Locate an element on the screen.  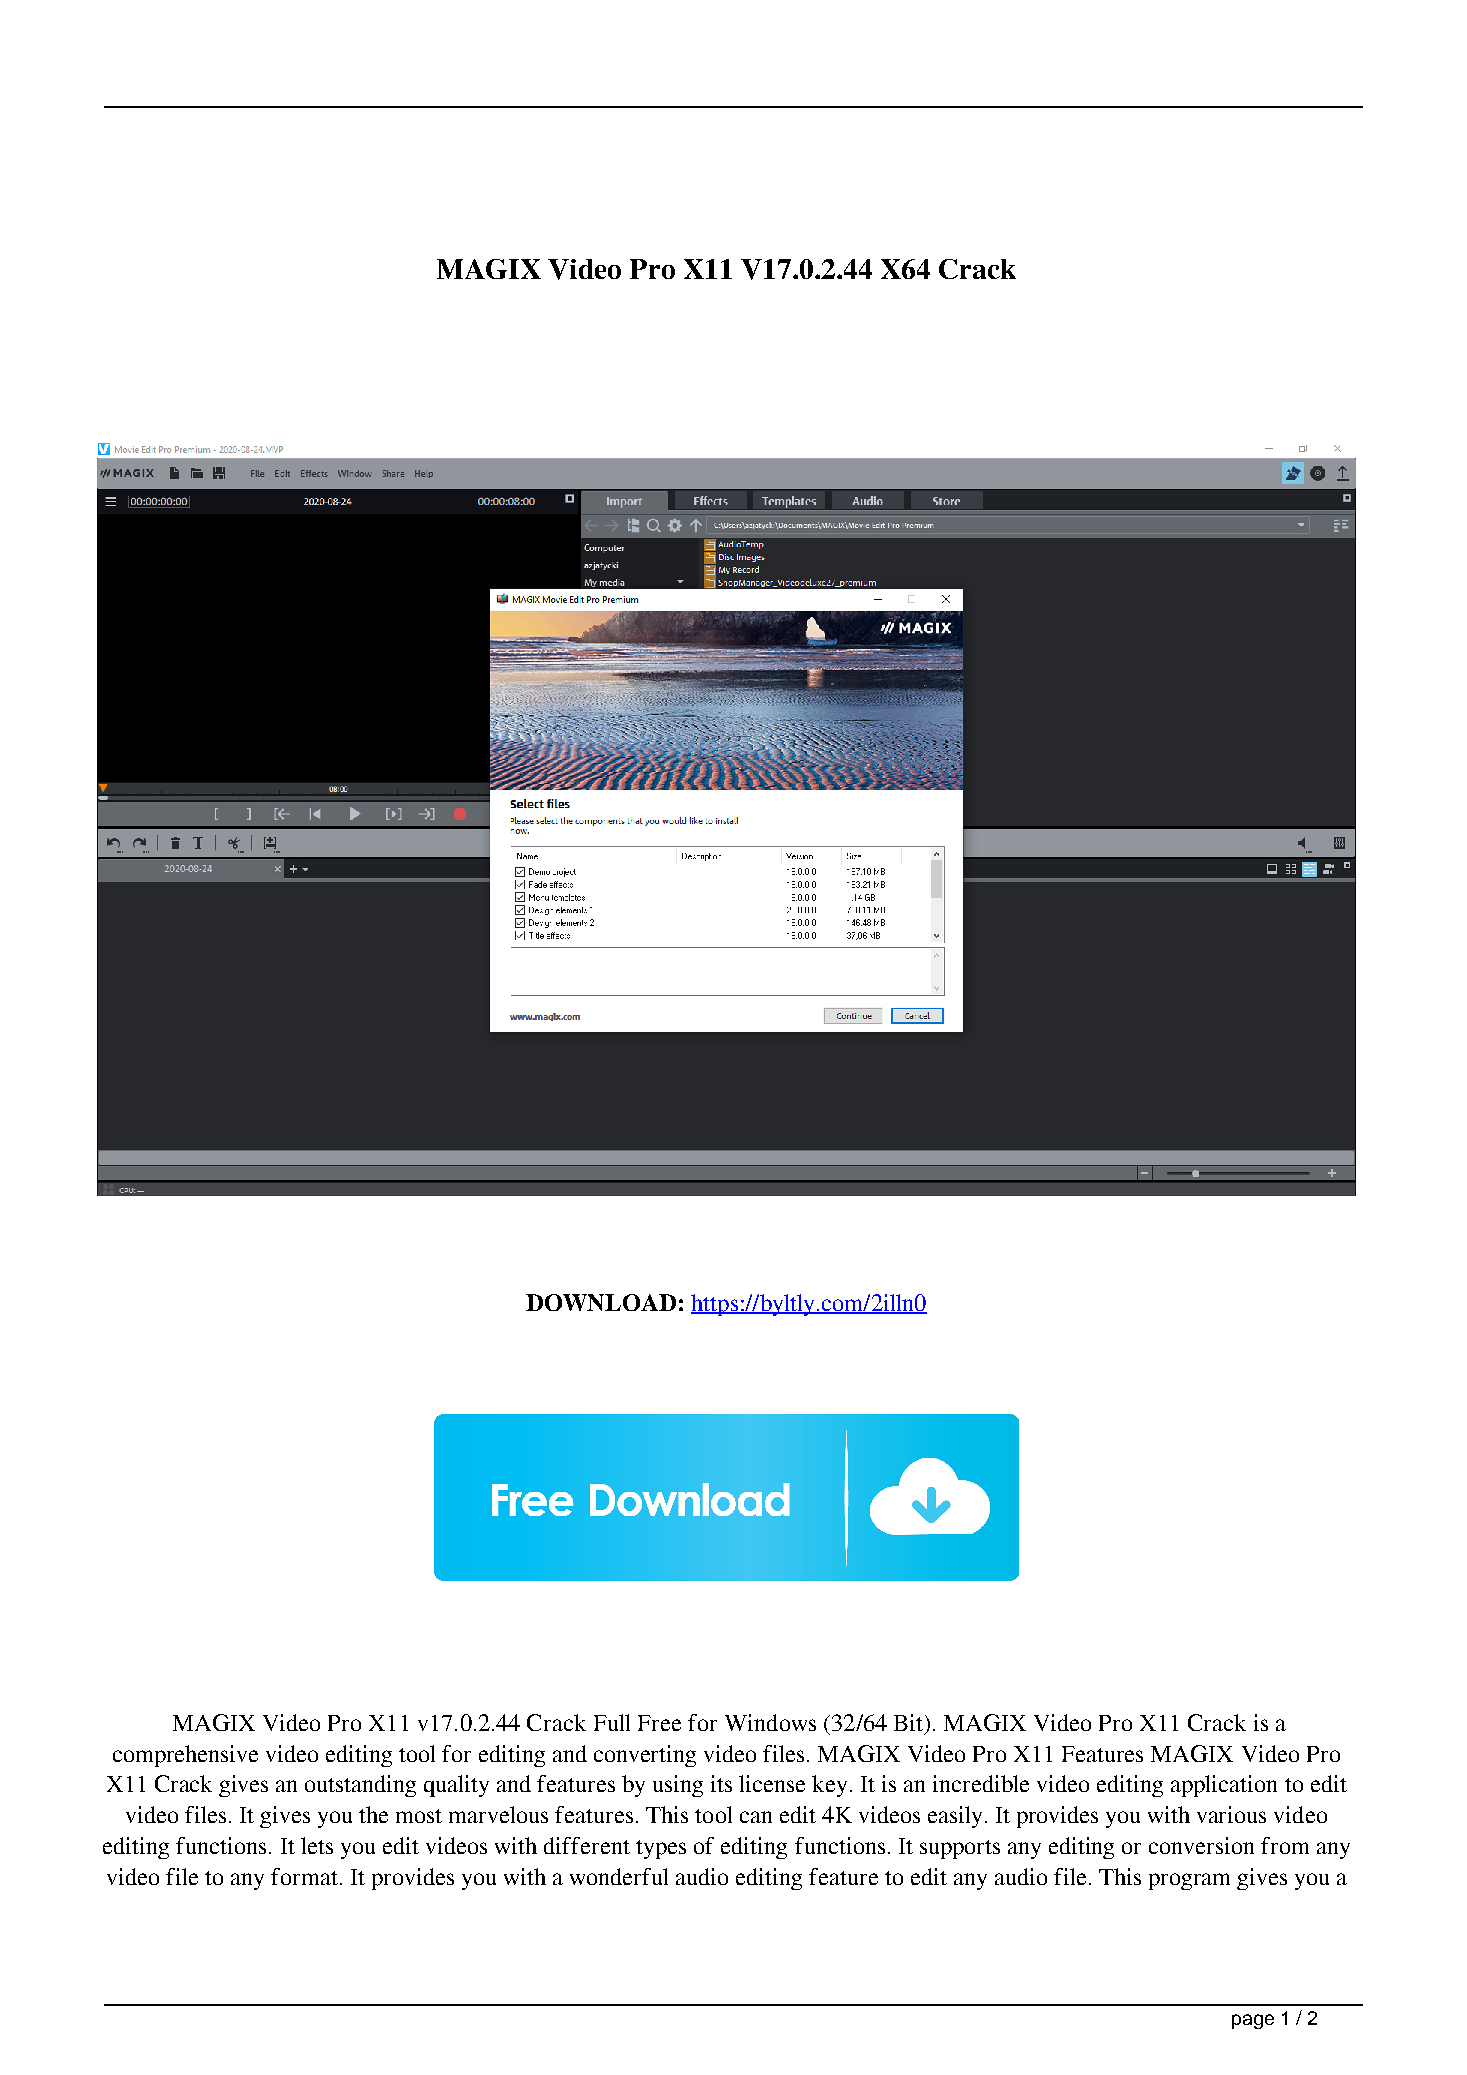
Bit is located at coordinates (910, 1722).
